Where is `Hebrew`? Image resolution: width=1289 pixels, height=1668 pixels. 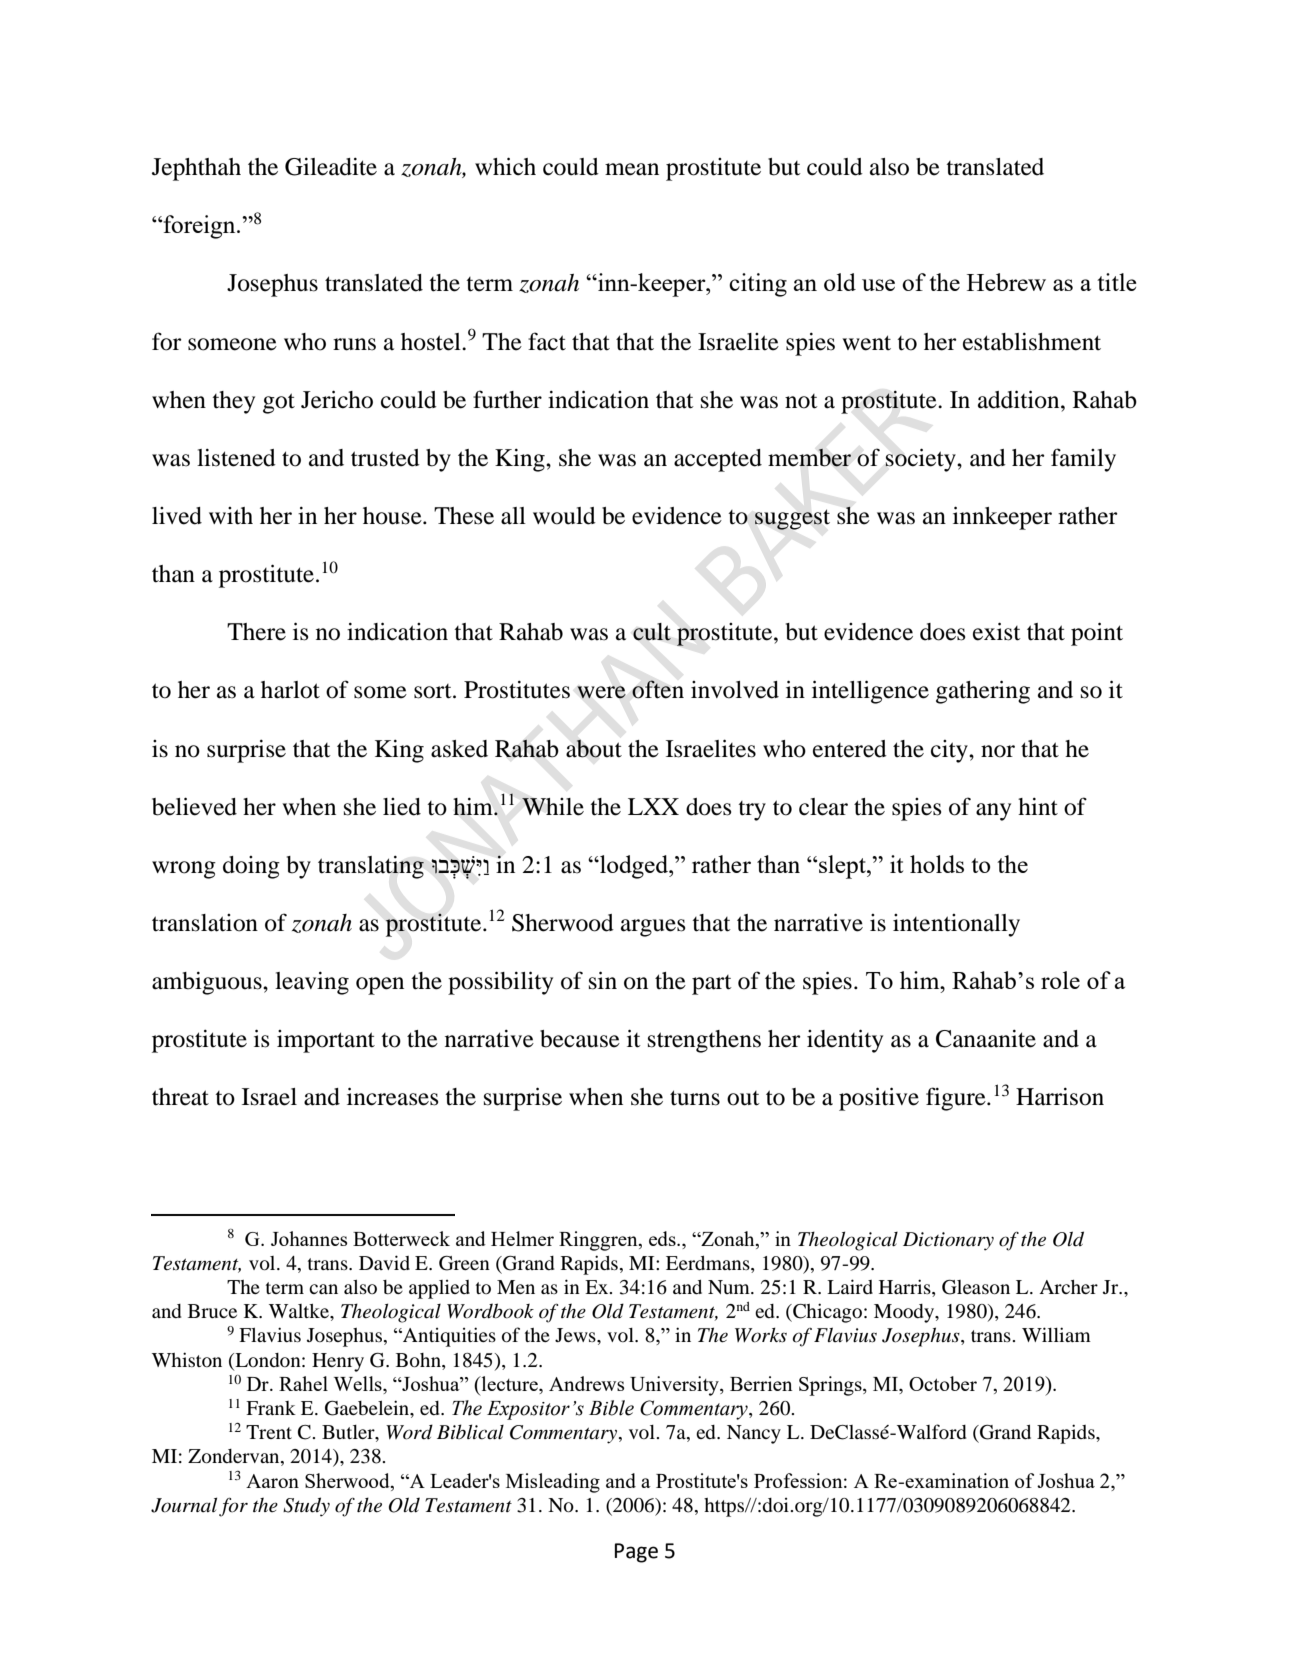
Hebrew is located at coordinates (1006, 282).
